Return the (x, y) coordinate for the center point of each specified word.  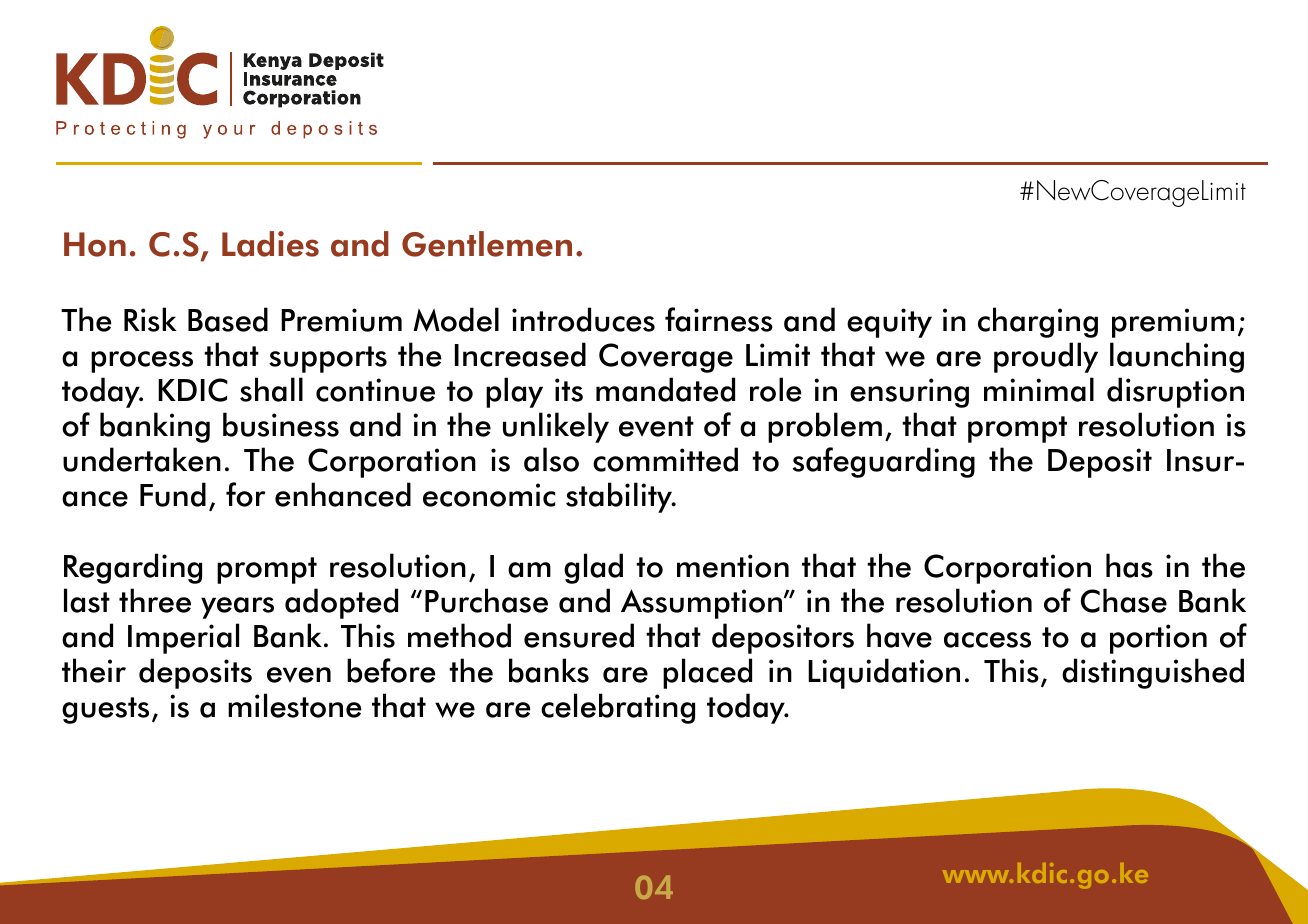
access (987, 640)
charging (1038, 322)
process (142, 362)
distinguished (1153, 673)
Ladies (270, 244)
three (155, 600)
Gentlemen (487, 244)
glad (593, 568)
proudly (1046, 357)
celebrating (618, 708)
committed (665, 459)
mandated (665, 389)
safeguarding (884, 462)
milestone (295, 705)
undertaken (142, 459)
